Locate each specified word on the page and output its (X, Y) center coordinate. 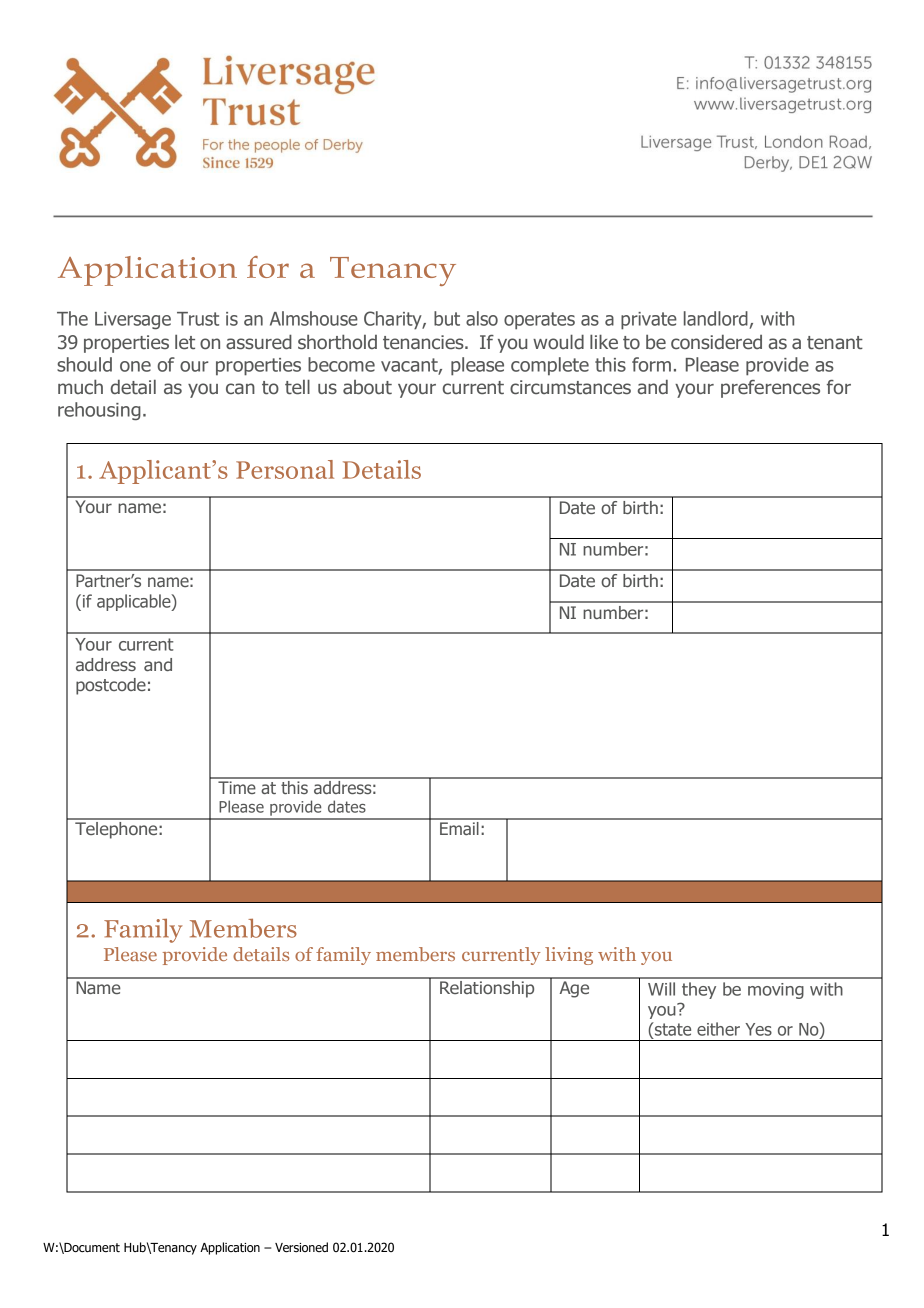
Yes (758, 1029)
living (569, 956)
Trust (198, 319)
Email (459, 827)
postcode (111, 686)
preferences (770, 389)
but (447, 318)
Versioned (301, 1247)
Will (661, 989)
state (672, 1029)
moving (776, 991)
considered (716, 342)
